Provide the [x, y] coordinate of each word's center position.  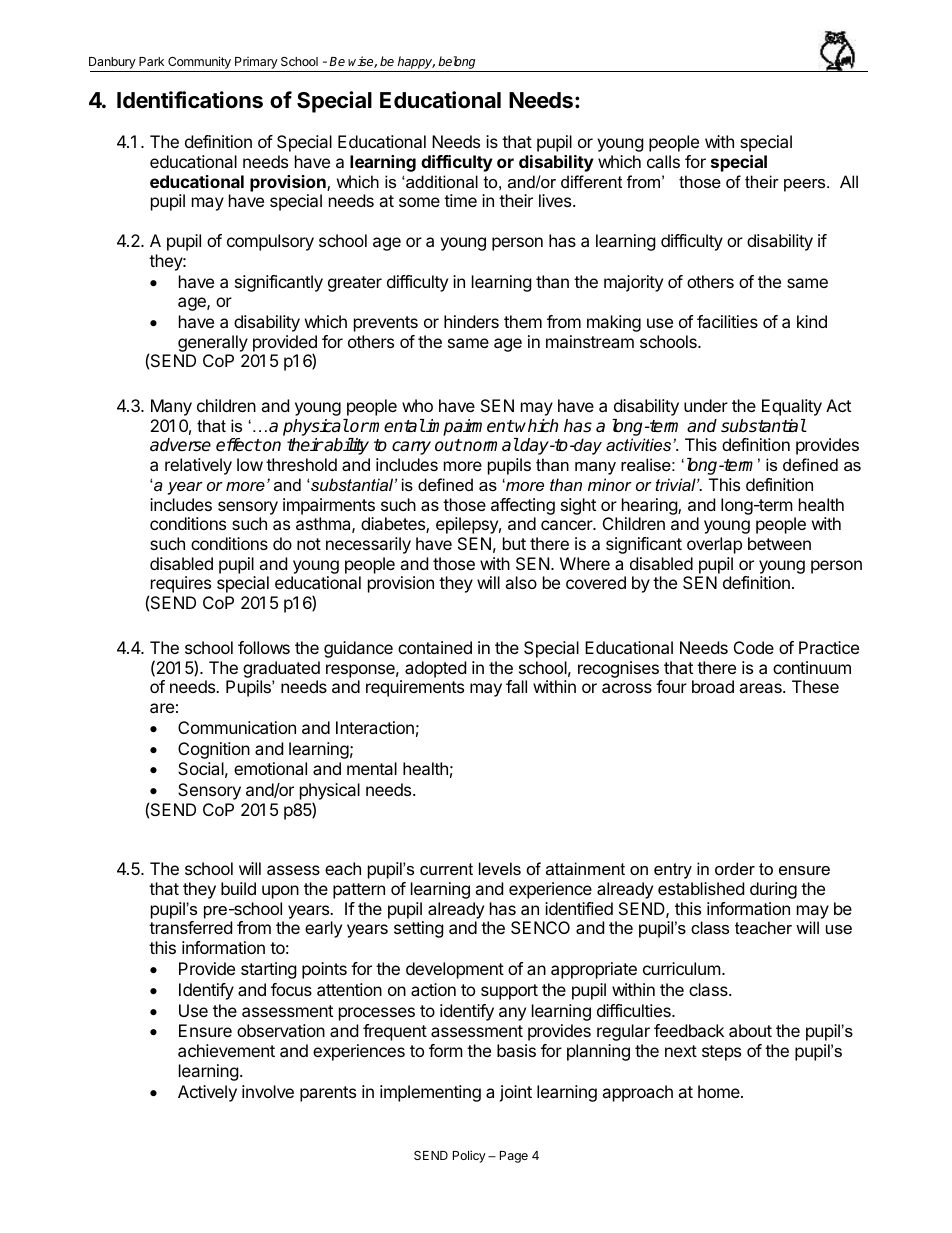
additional [441, 181]
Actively [207, 1093]
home [720, 1091]
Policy [469, 1156]
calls [663, 161]
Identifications [190, 100]
